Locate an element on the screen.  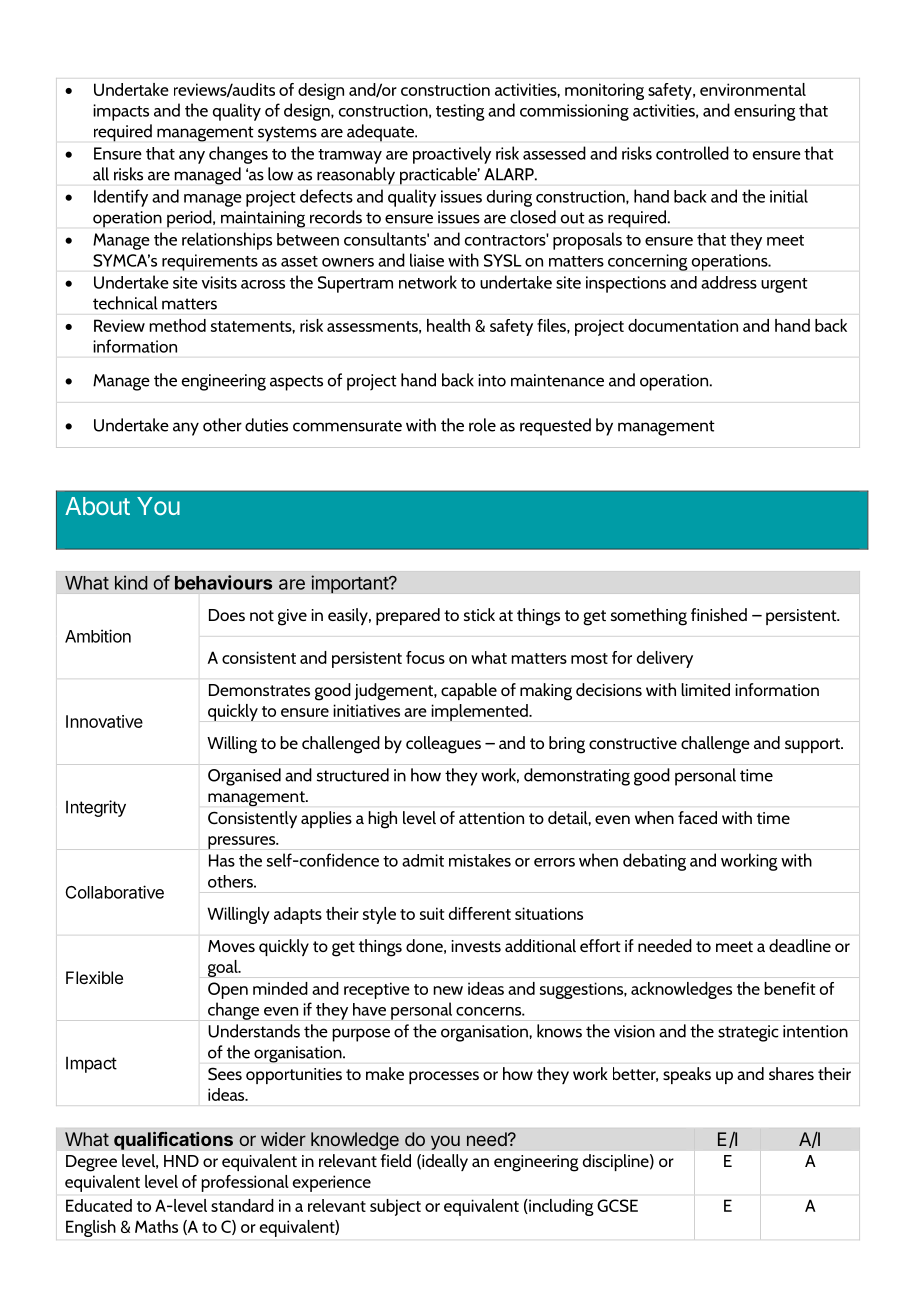
Maths is located at coordinates (156, 1226).
